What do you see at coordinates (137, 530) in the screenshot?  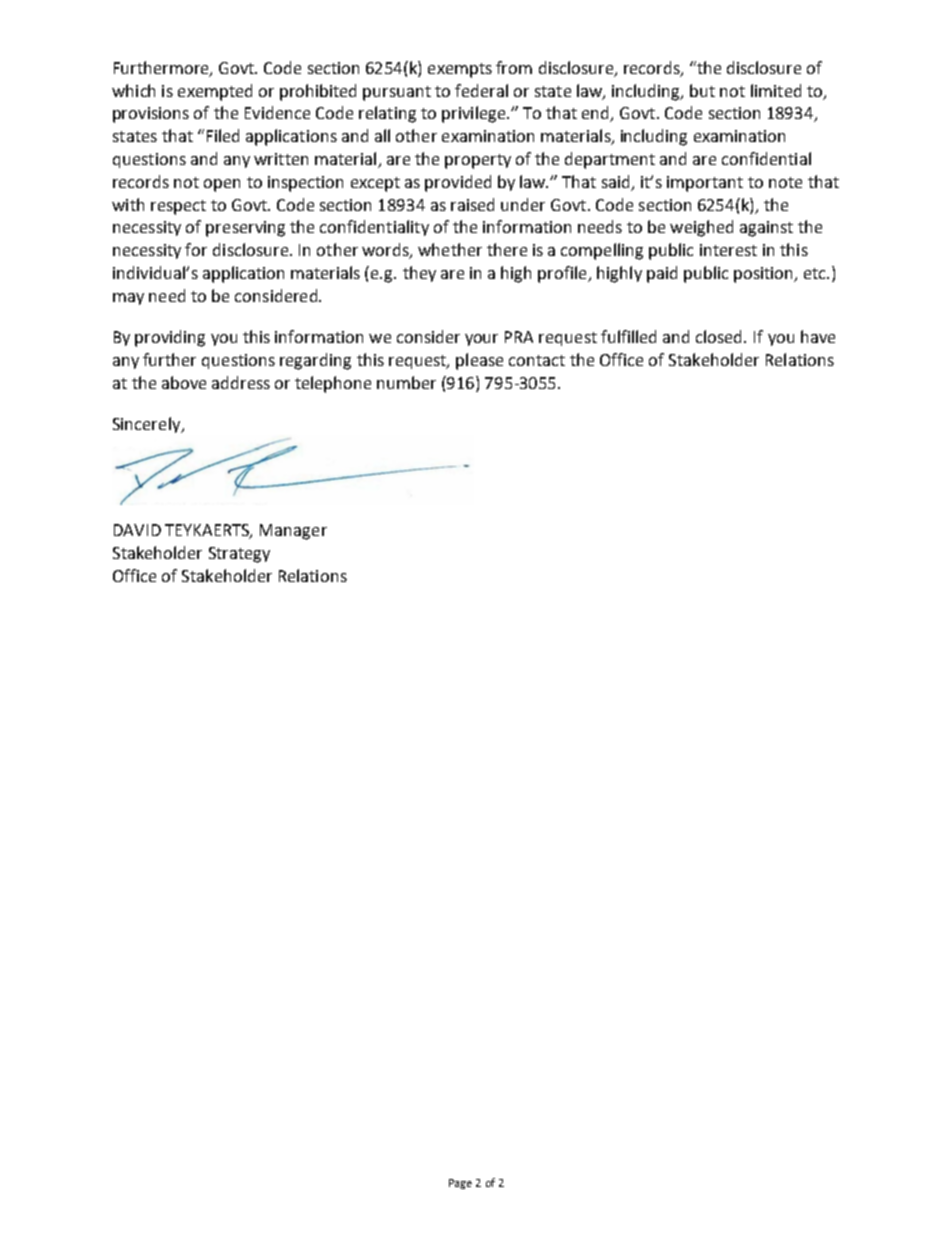 I see `DAVID` at bounding box center [137, 530].
